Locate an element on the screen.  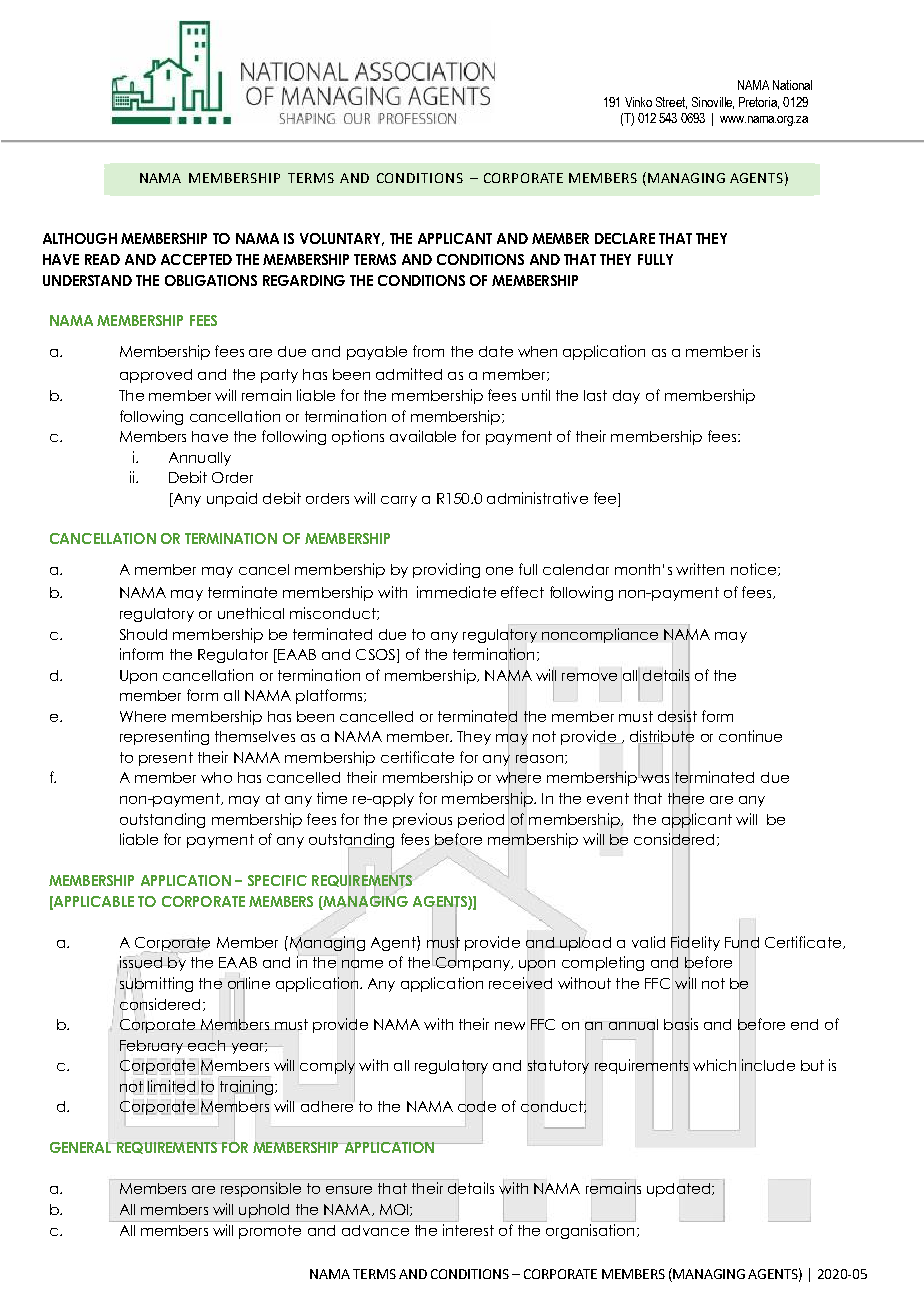
previous is located at coordinates (422, 820).
